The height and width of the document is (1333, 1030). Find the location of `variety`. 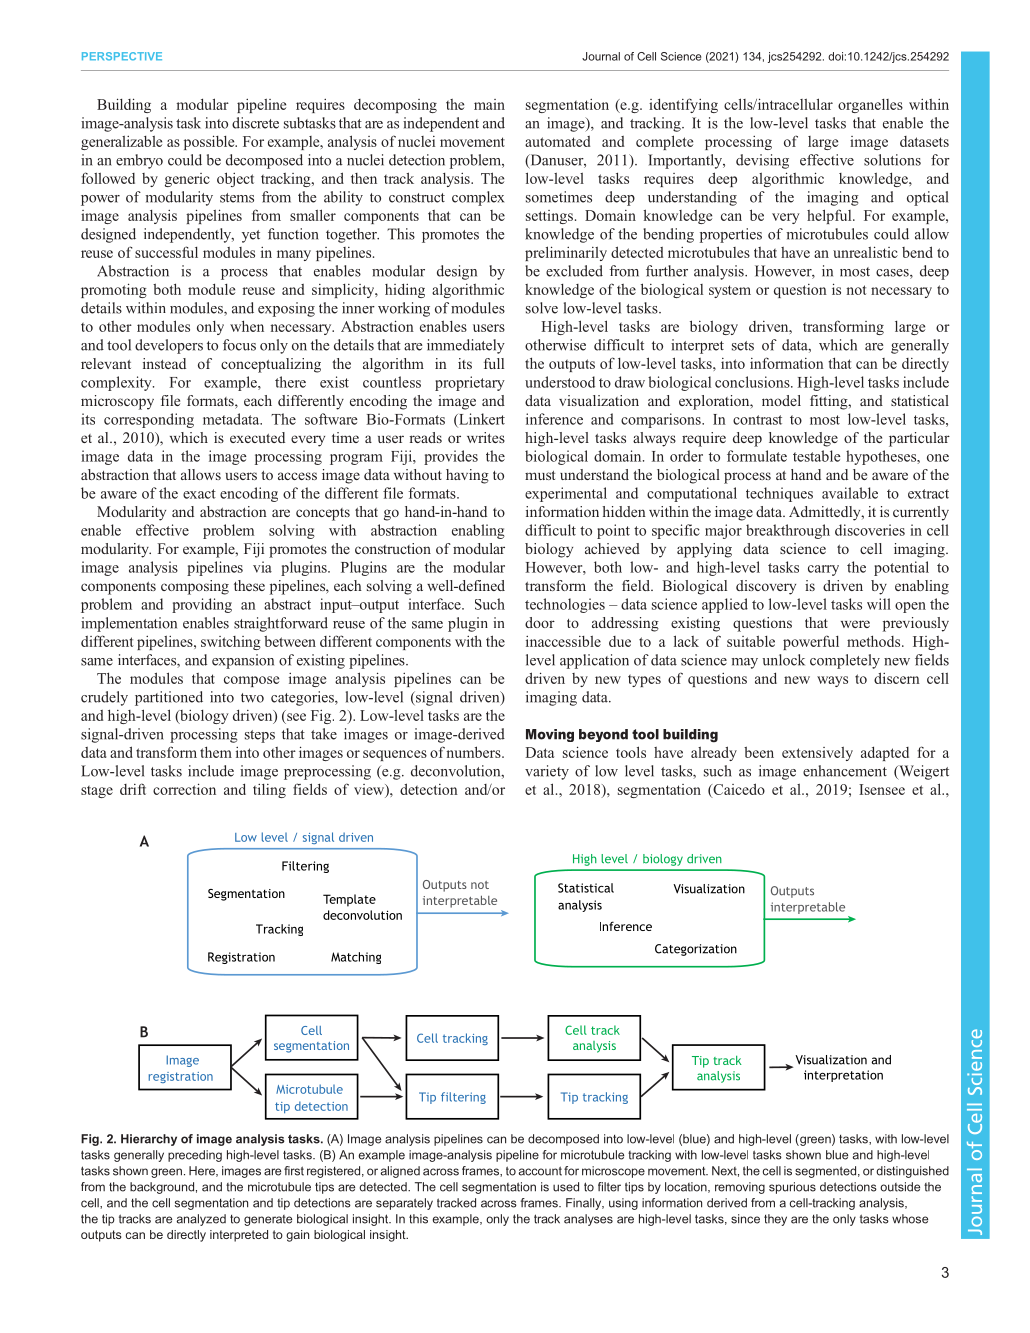

variety is located at coordinates (547, 772).
